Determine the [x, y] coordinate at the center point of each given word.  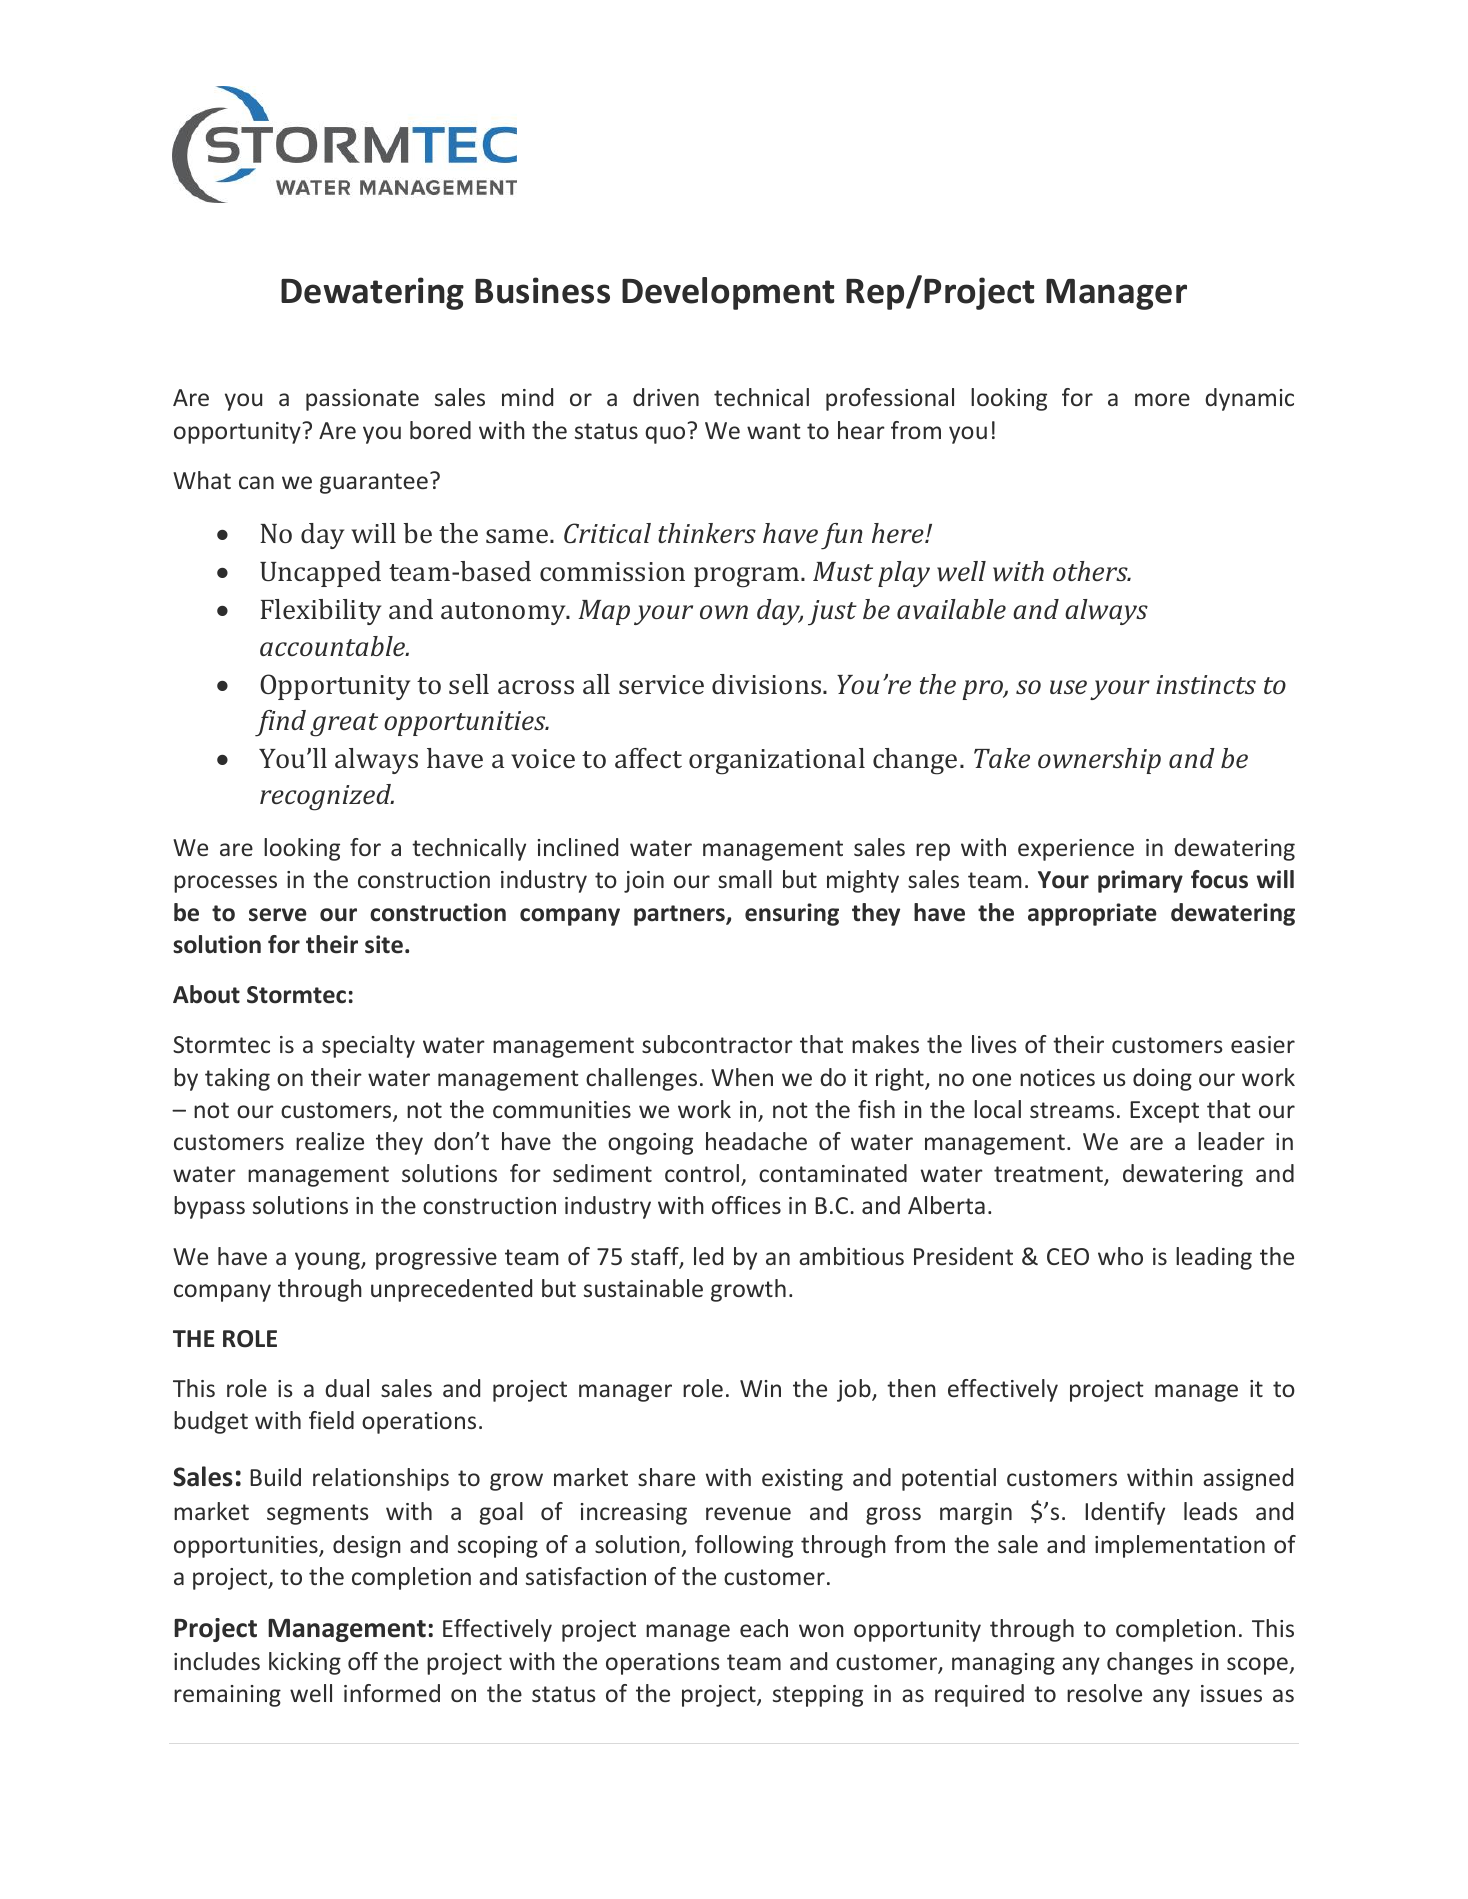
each [764, 1628]
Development [728, 293]
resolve [1104, 1693]
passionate [362, 400]
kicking [305, 1663]
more [1162, 399]
